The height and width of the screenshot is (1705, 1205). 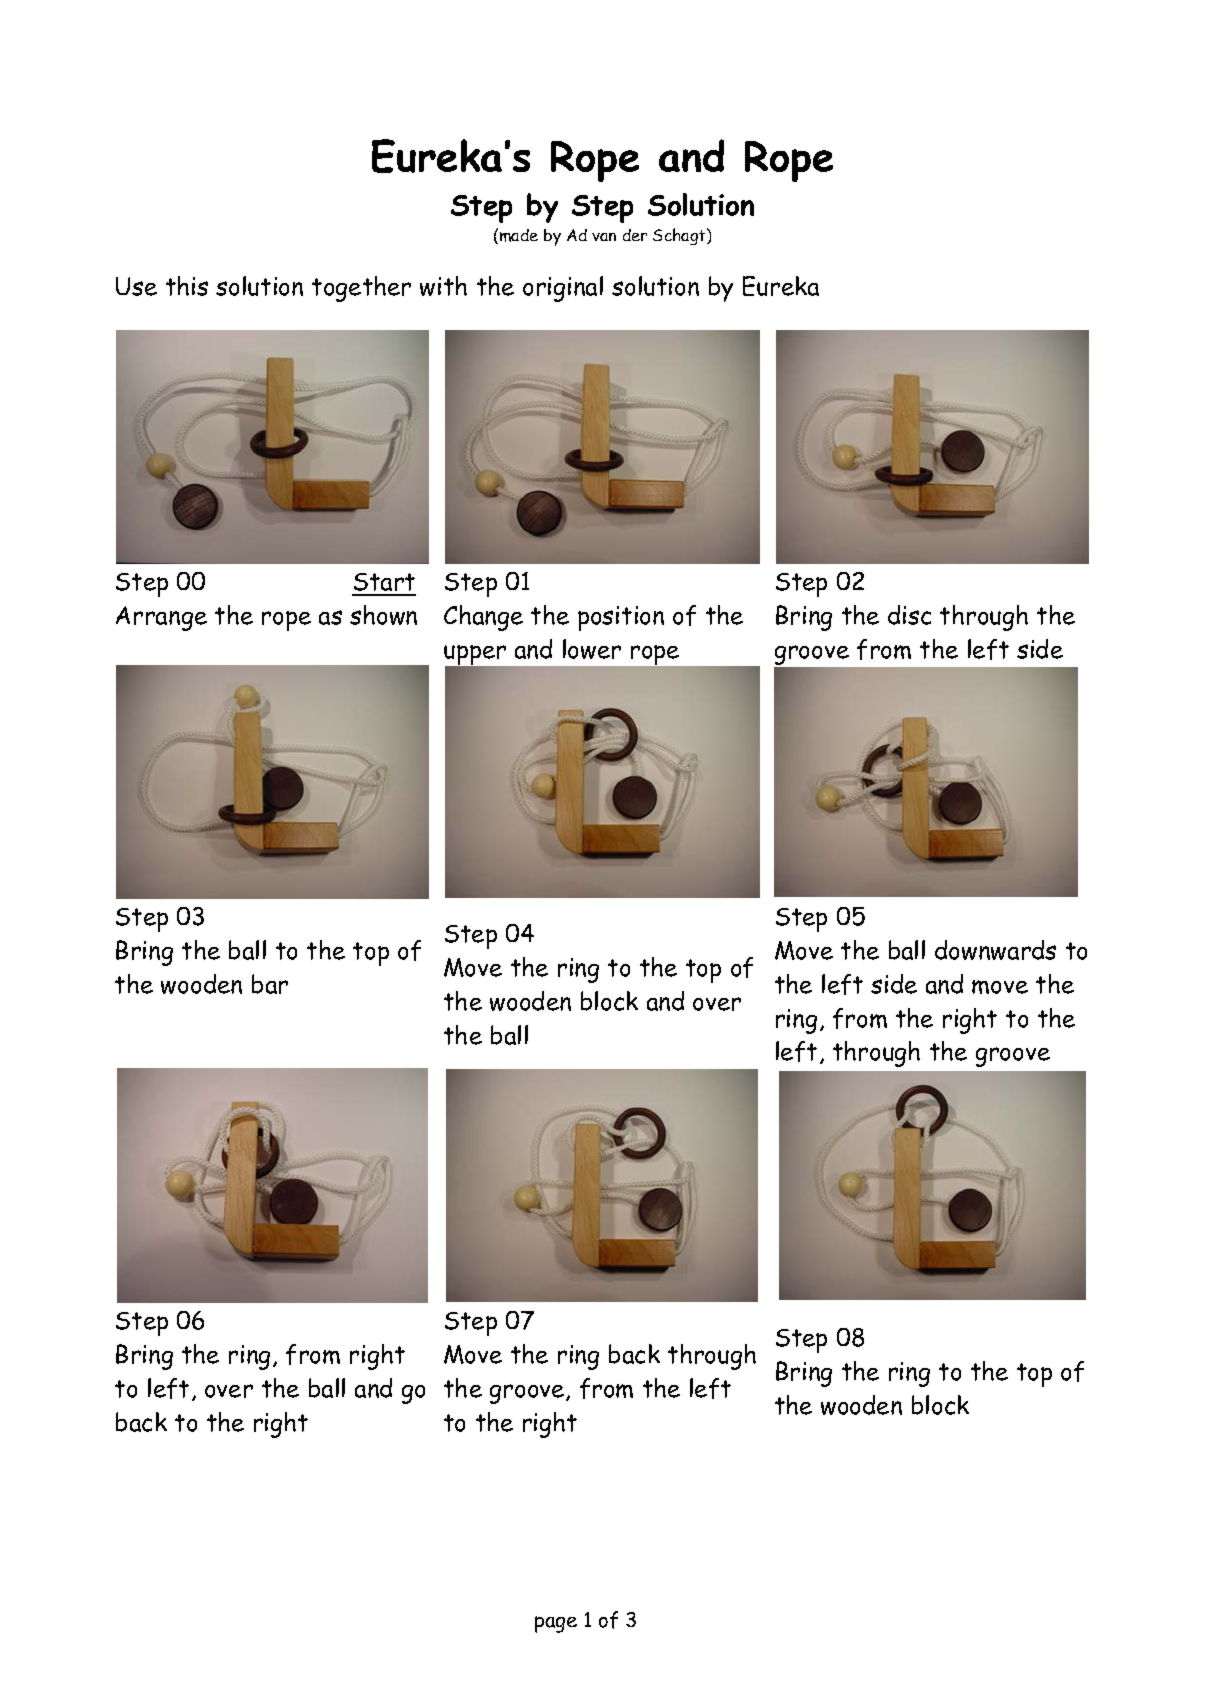 I want to click on disc, so click(x=909, y=615).
